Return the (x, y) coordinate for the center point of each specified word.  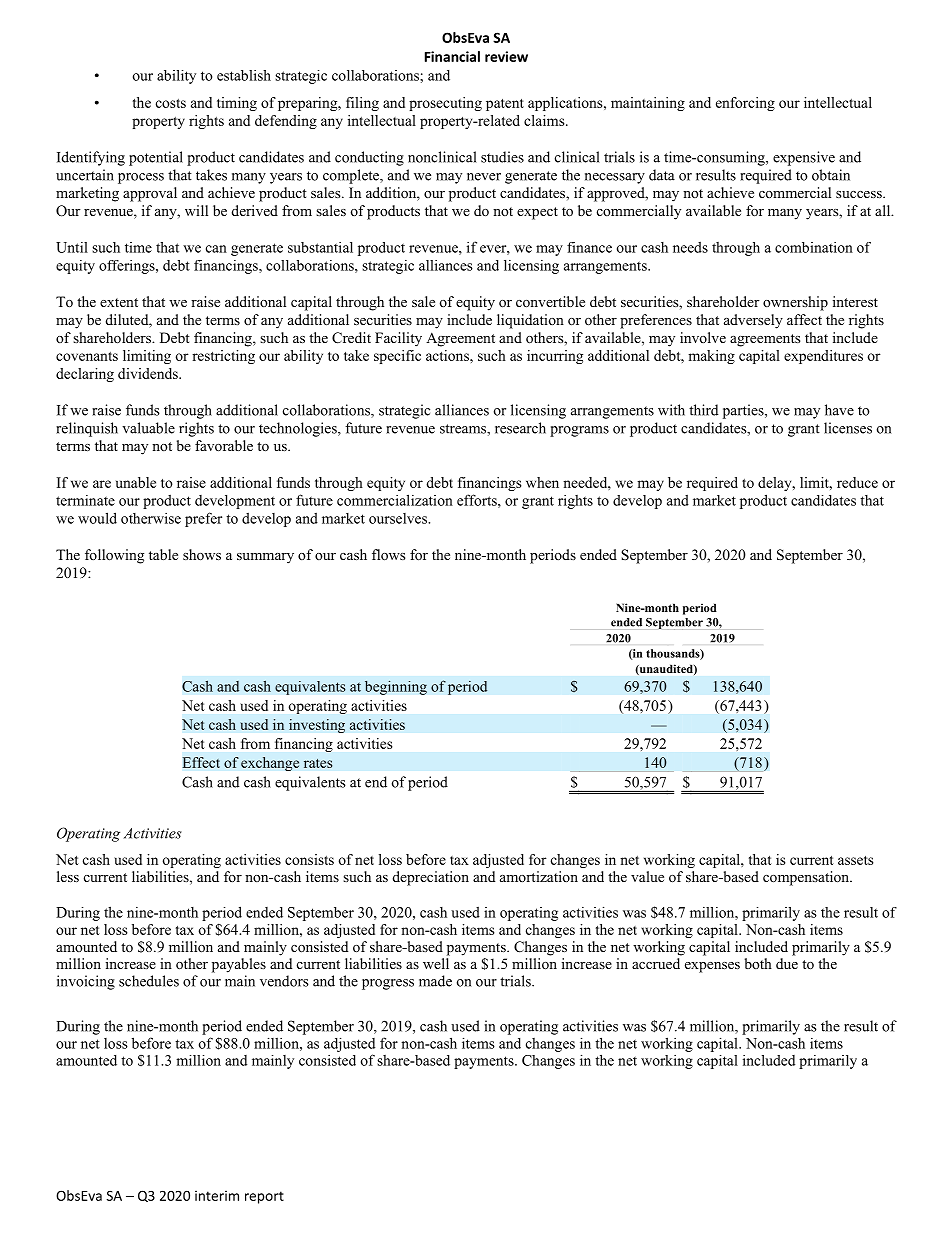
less (68, 876)
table (163, 554)
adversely (753, 321)
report (264, 1197)
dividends (149, 373)
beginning (396, 687)
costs (171, 103)
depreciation (431, 878)
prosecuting (445, 104)
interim (217, 1195)
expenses (712, 967)
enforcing (745, 104)
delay (776, 484)
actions (448, 355)
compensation (807, 878)
